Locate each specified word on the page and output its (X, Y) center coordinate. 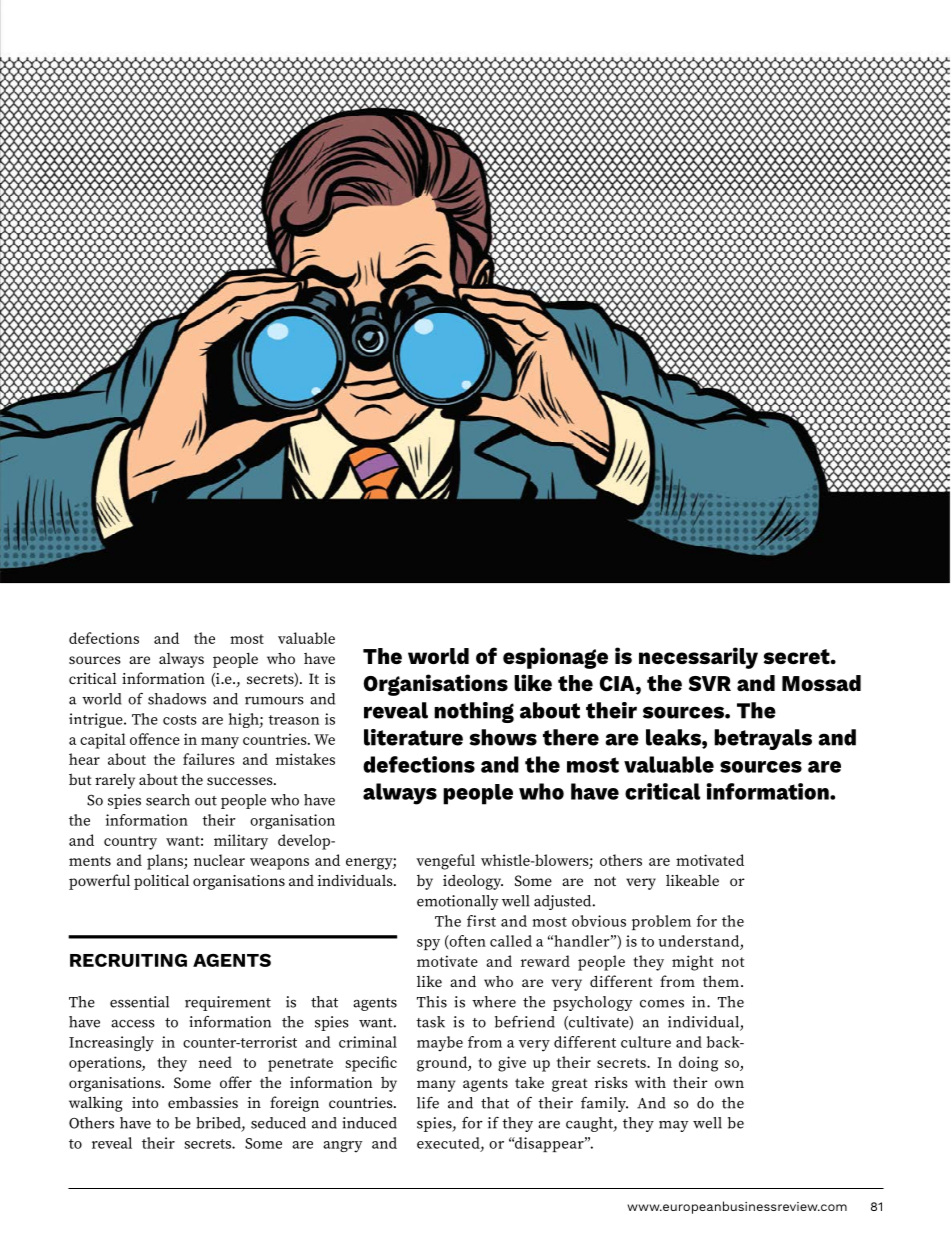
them (721, 981)
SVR (710, 683)
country (130, 843)
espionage (555, 658)
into (145, 1102)
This (432, 1002)
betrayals (763, 739)
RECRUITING (128, 960)
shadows (177, 699)
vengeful (445, 862)
